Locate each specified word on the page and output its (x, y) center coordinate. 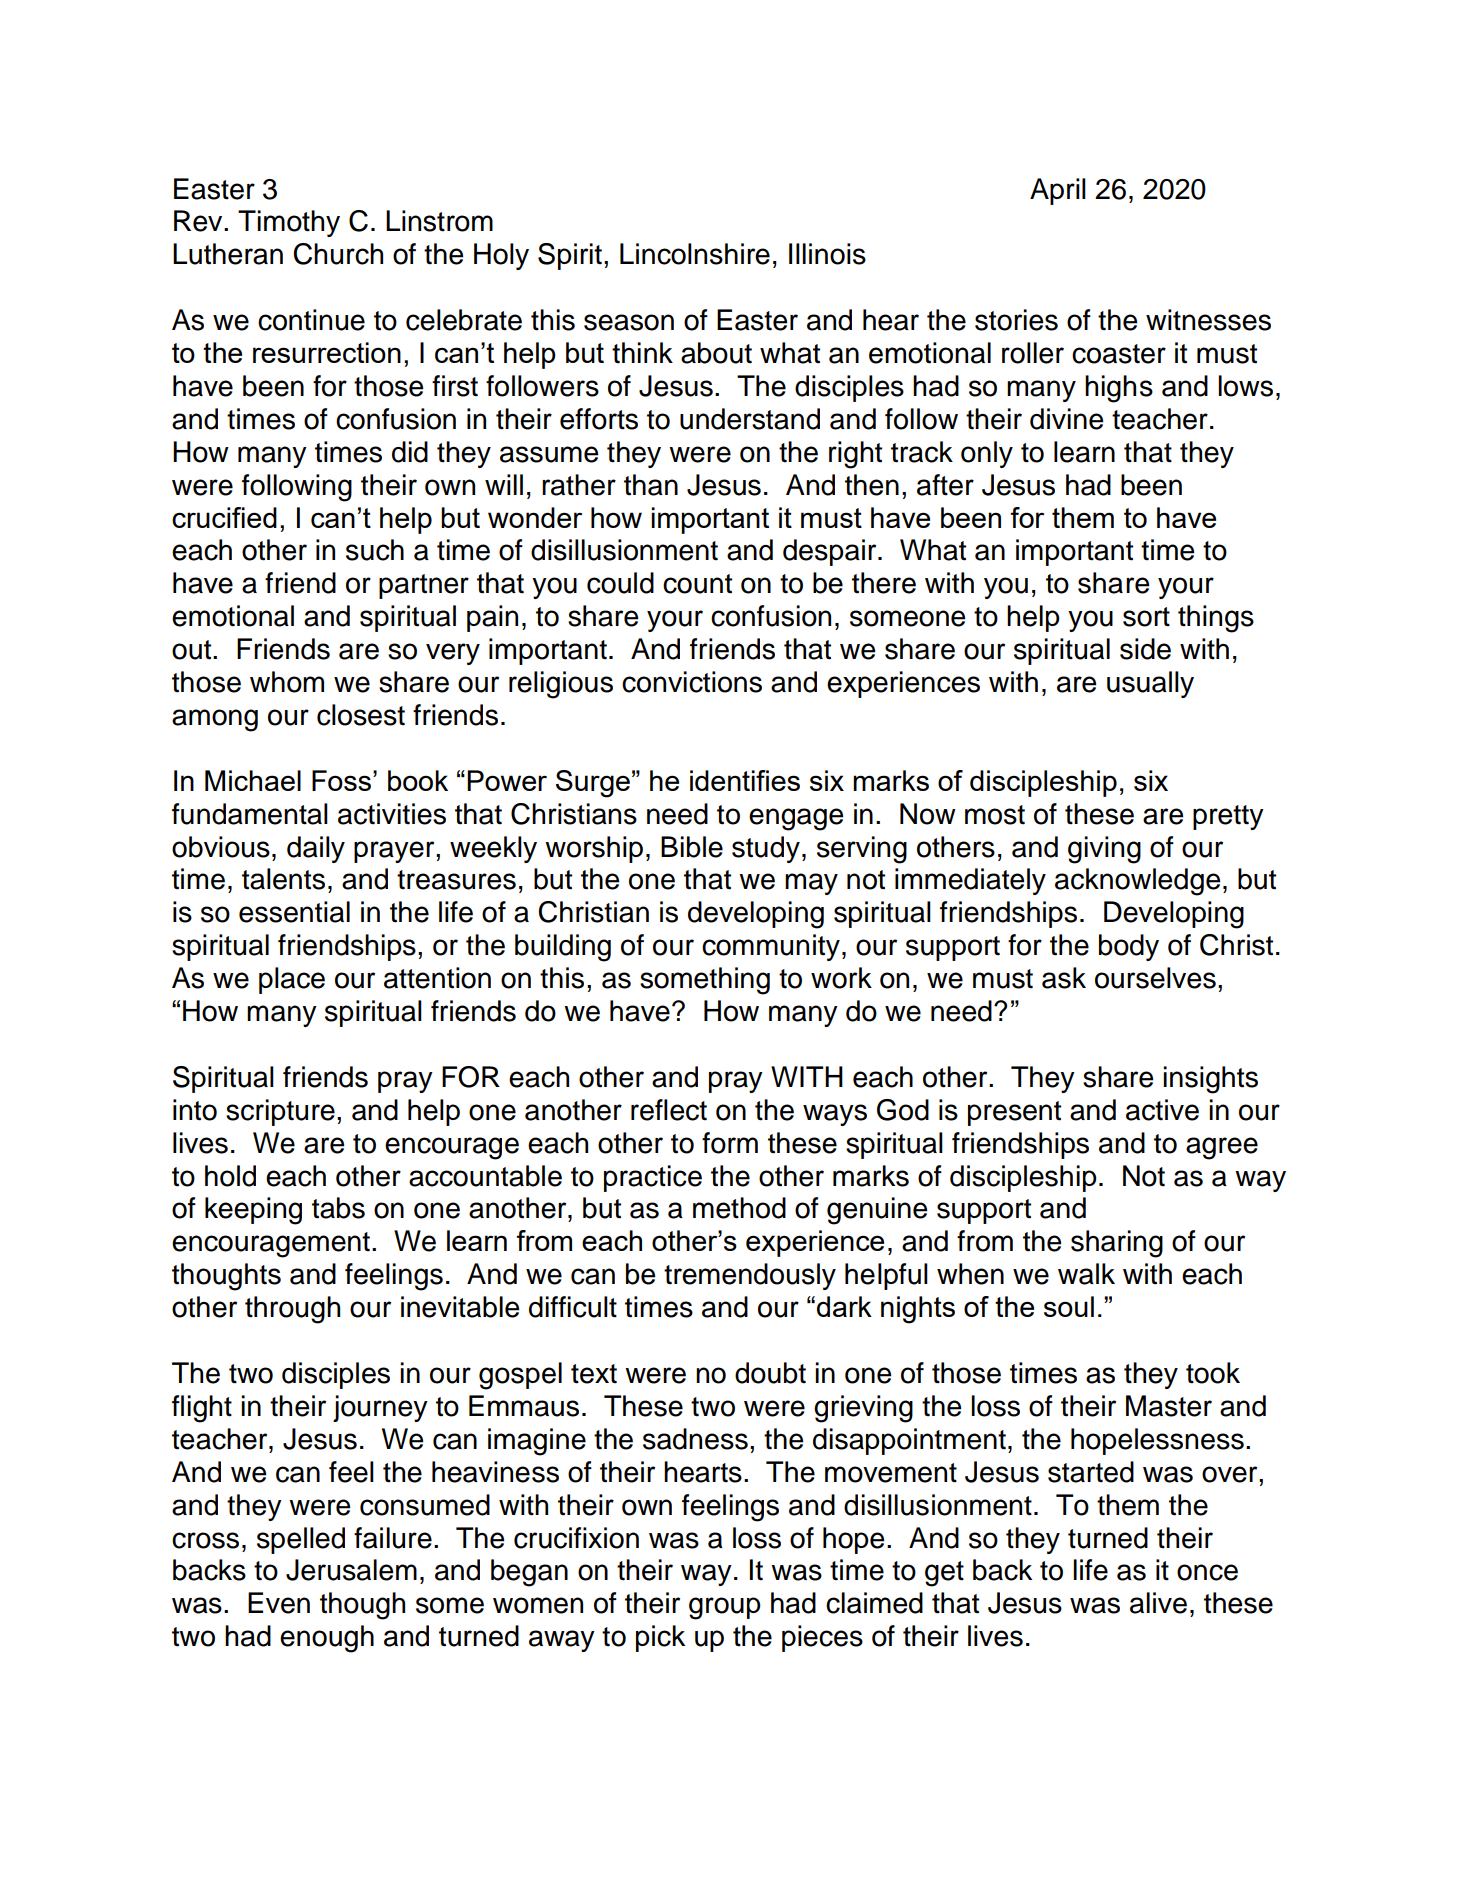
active (1162, 1110)
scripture (280, 1112)
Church (338, 254)
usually (1150, 684)
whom (287, 682)
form (730, 1143)
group (725, 1608)
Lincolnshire (695, 254)
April (1058, 191)
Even (279, 1603)
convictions (692, 682)
